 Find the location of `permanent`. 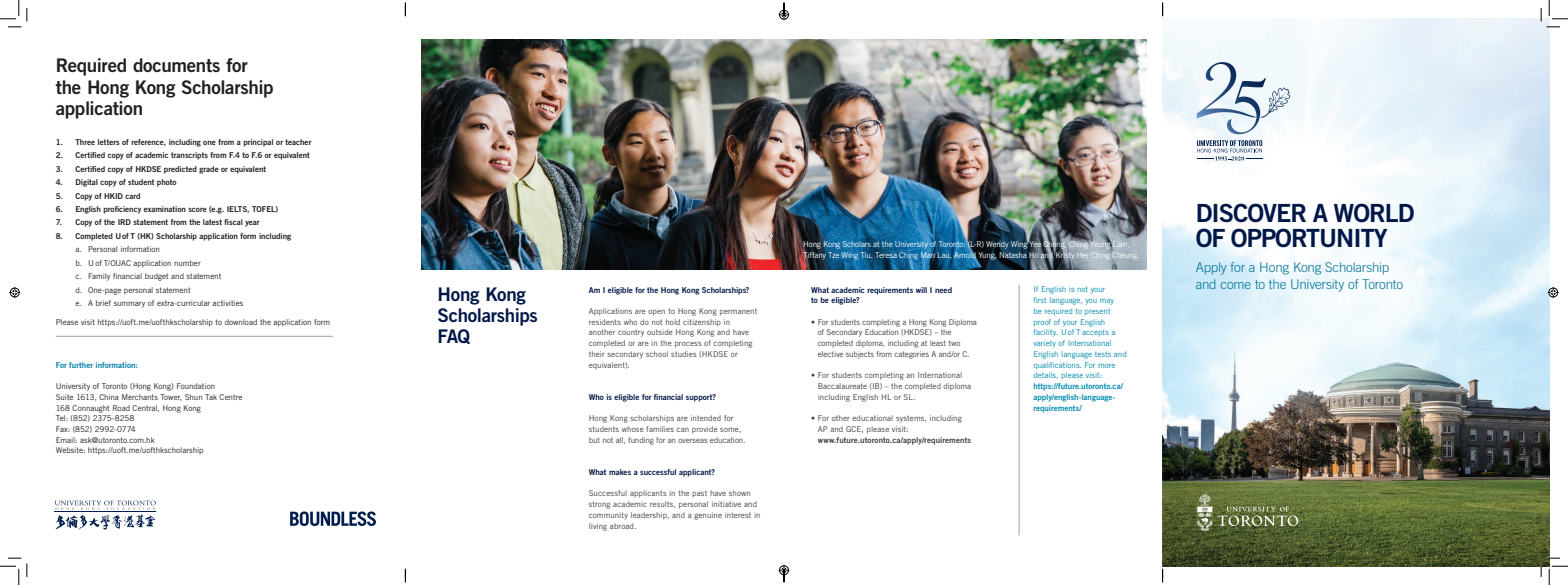

permanent is located at coordinates (738, 312).
